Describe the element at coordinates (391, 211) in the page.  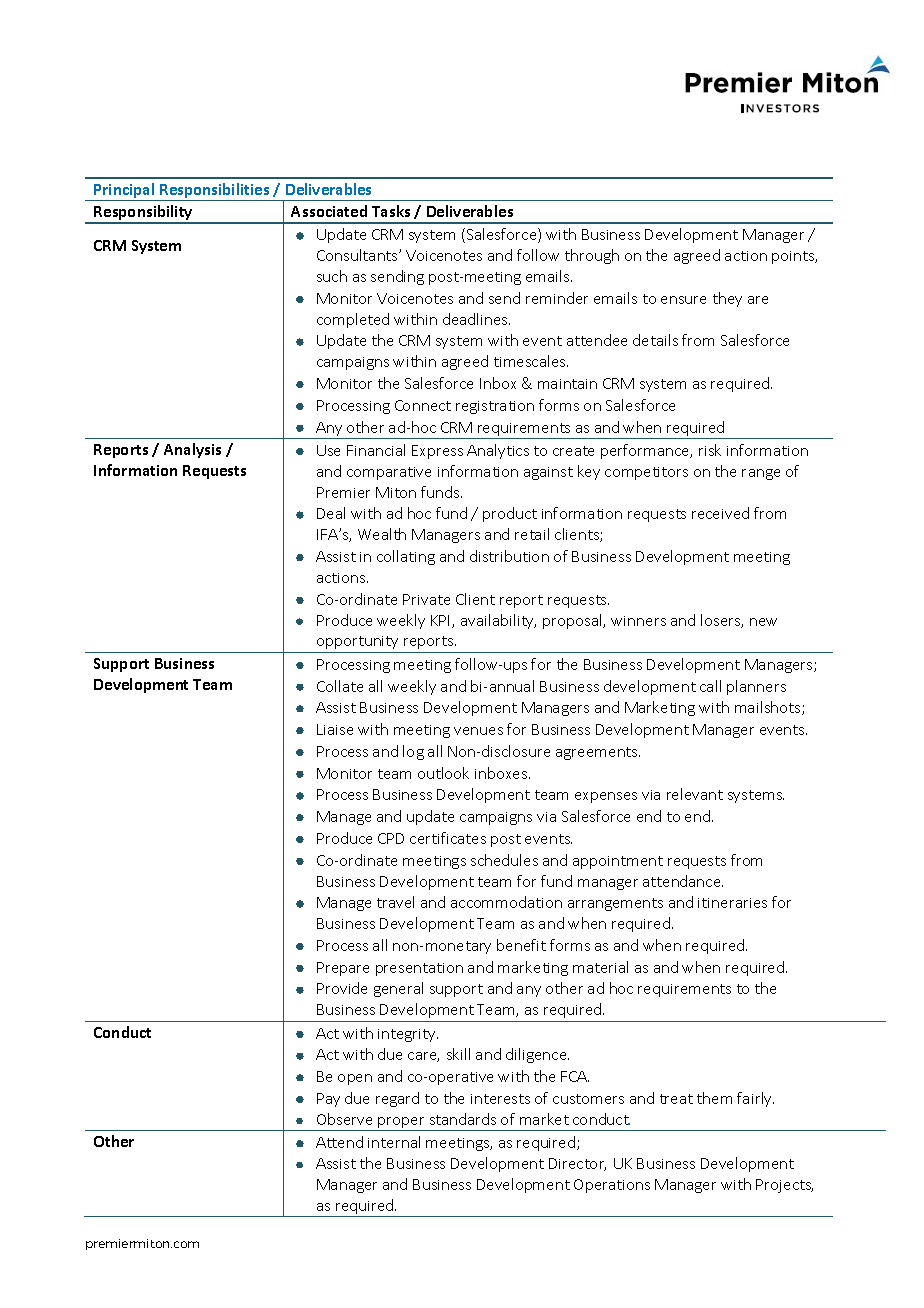
I see `Tasks` at that location.
